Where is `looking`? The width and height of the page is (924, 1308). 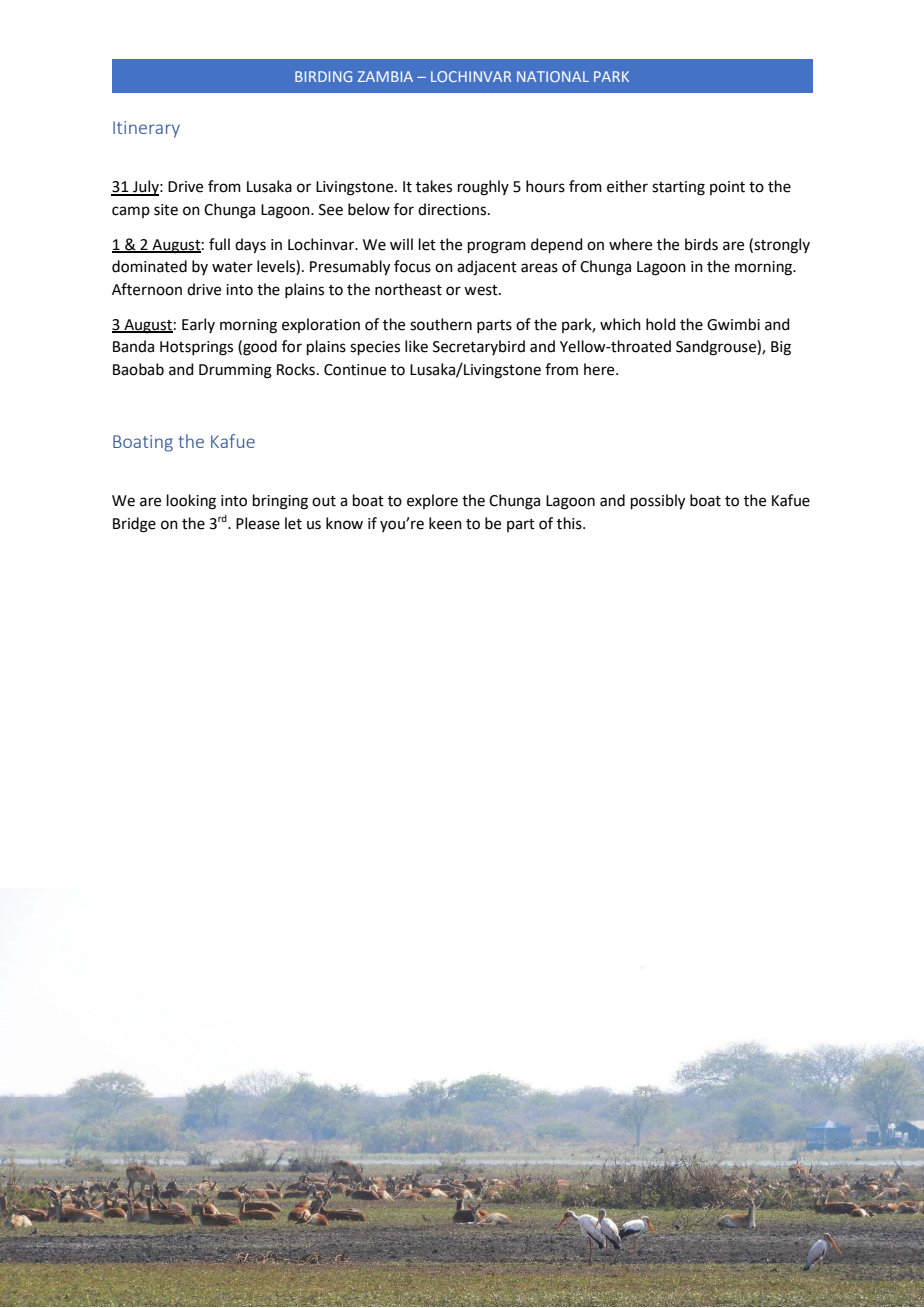 looking is located at coordinates (191, 502).
